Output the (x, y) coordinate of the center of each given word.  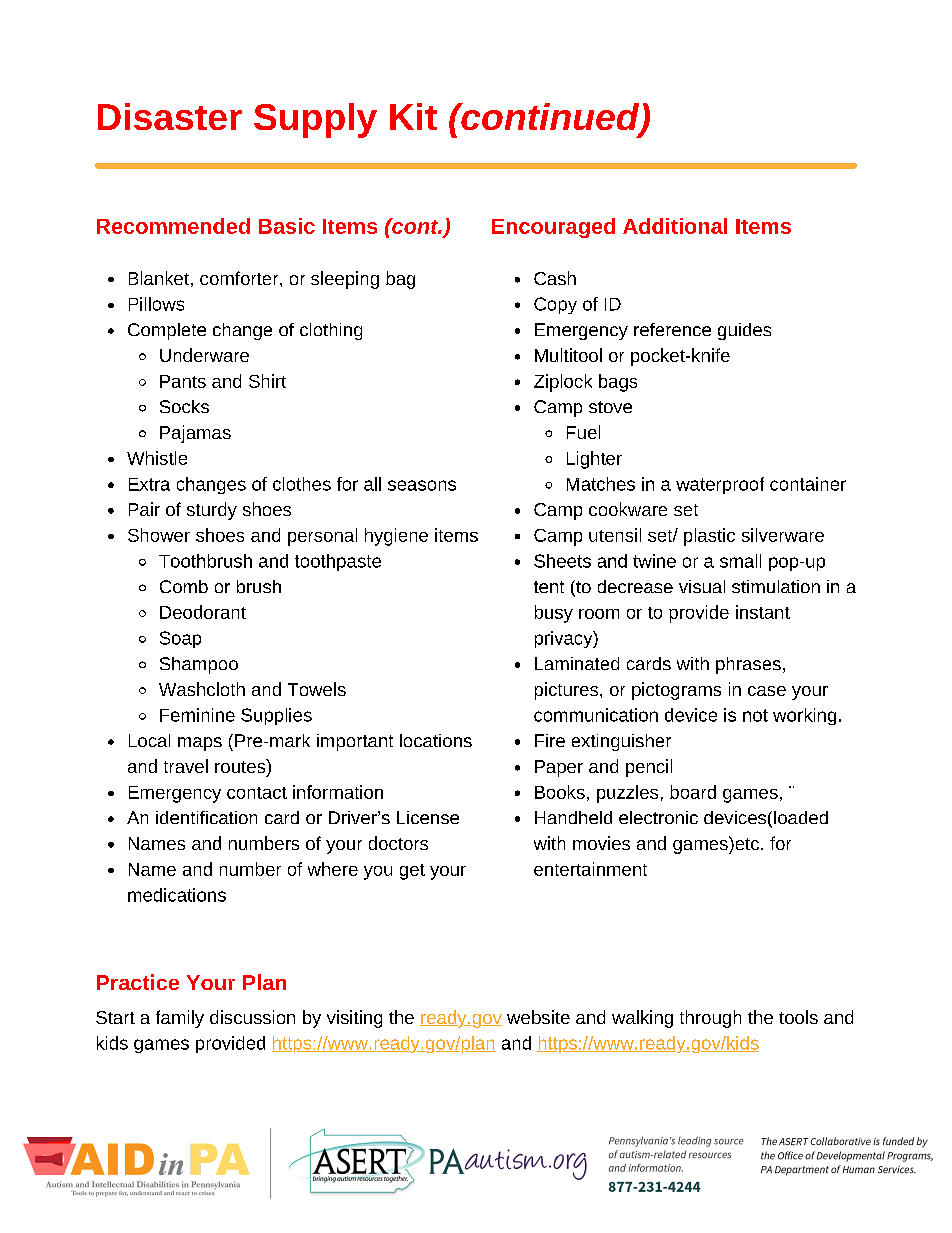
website (538, 1017)
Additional (675, 226)
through (710, 1019)
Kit (413, 116)
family (180, 1019)
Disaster (170, 116)
